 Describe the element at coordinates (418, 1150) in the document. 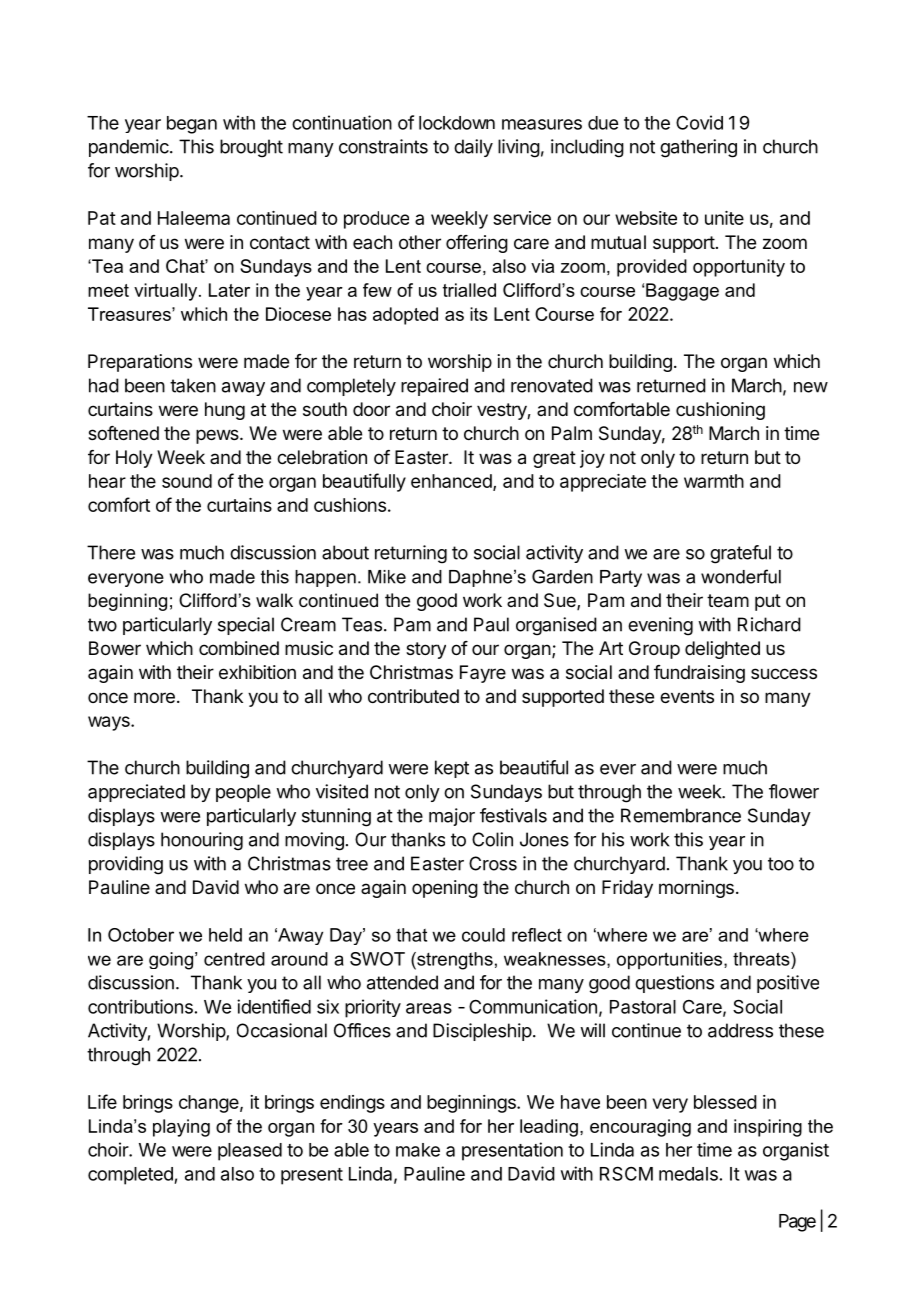

I see `make` at that location.
